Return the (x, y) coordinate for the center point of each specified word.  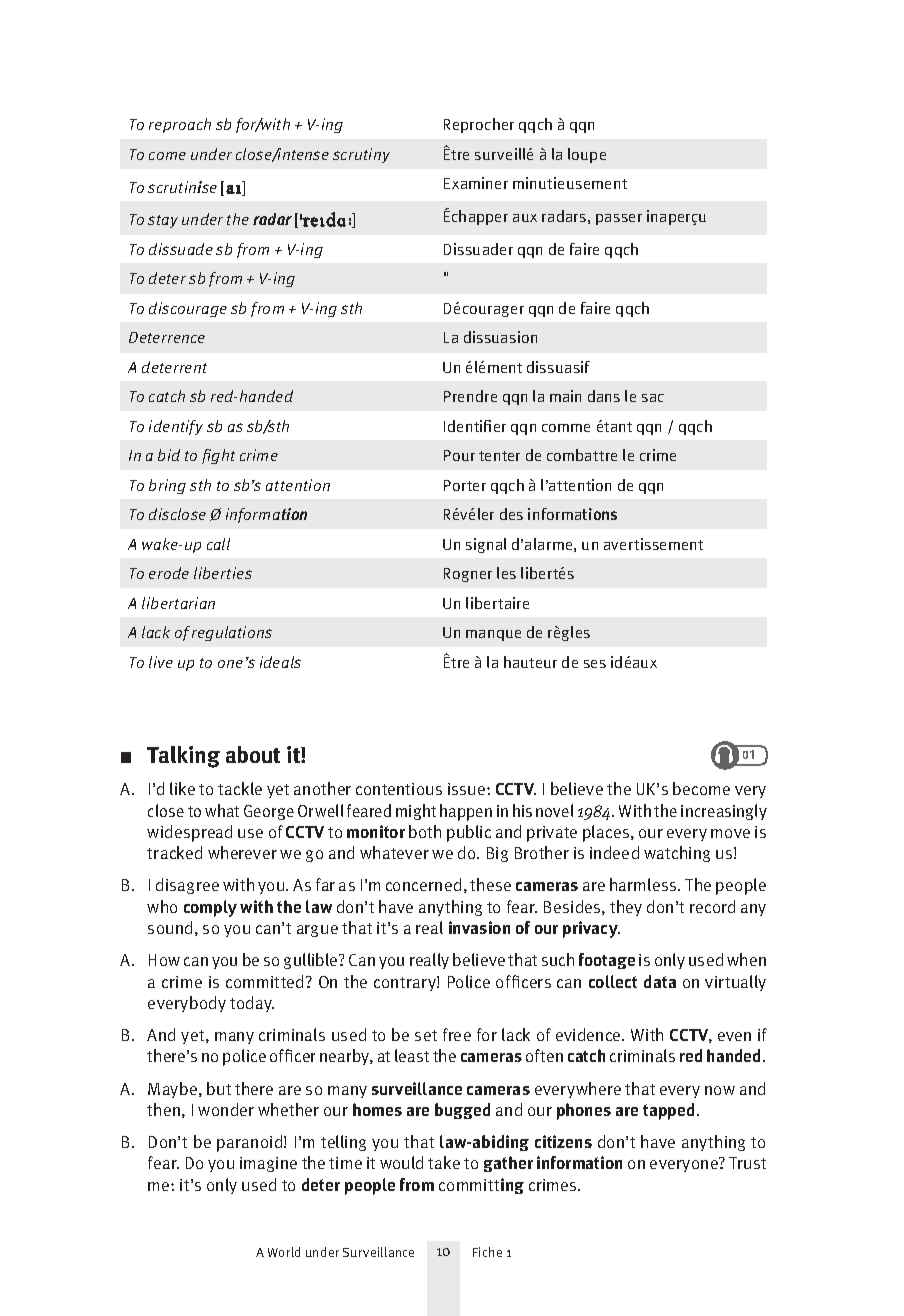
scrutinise (182, 187)
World (284, 1252)
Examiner (476, 183)
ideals (280, 662)
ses (595, 664)
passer (619, 219)
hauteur (530, 662)
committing (481, 1186)
